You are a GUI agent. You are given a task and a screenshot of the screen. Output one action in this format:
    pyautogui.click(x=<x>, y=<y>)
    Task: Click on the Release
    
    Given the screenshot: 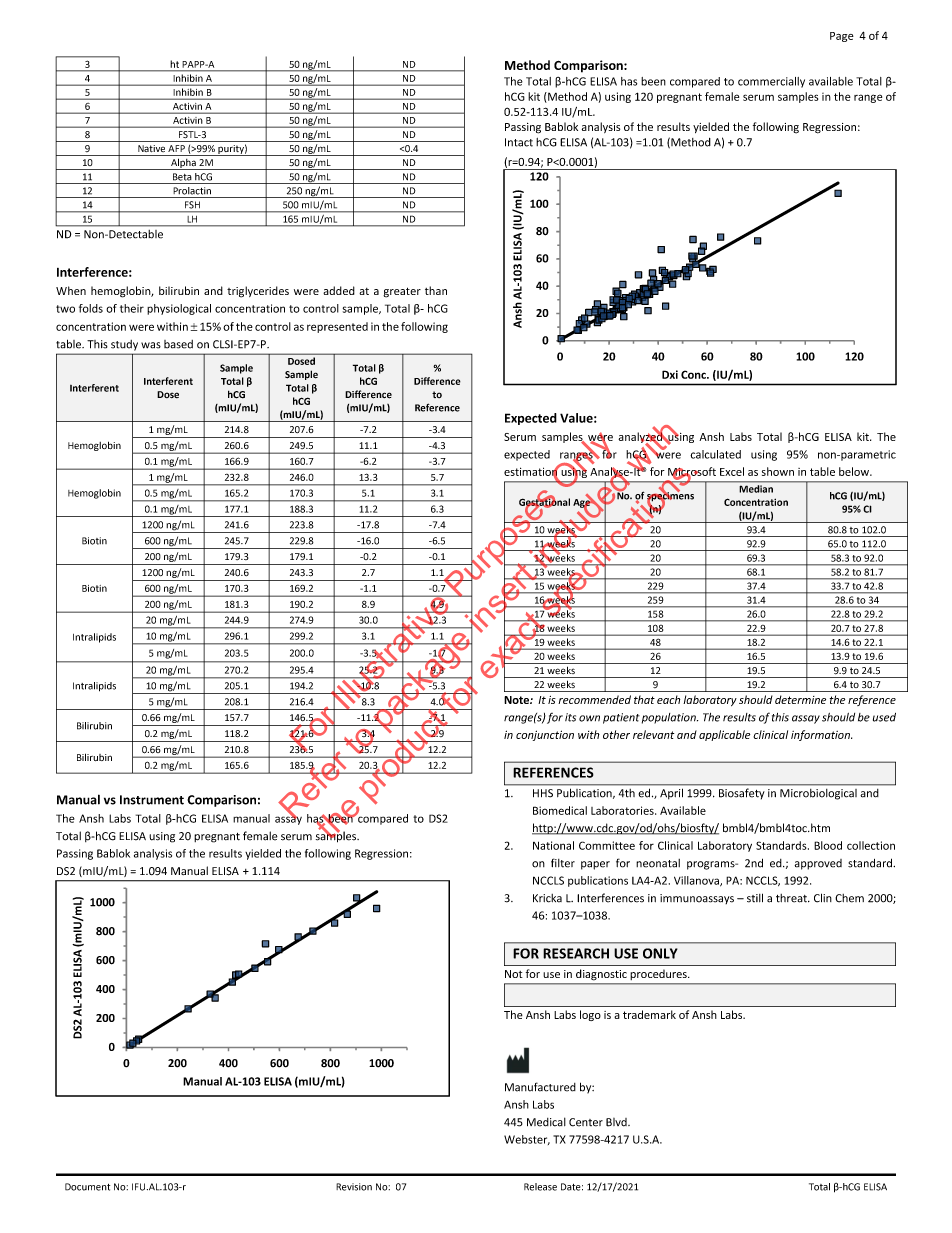 What is the action you would take?
    pyautogui.click(x=540, y=1187)
